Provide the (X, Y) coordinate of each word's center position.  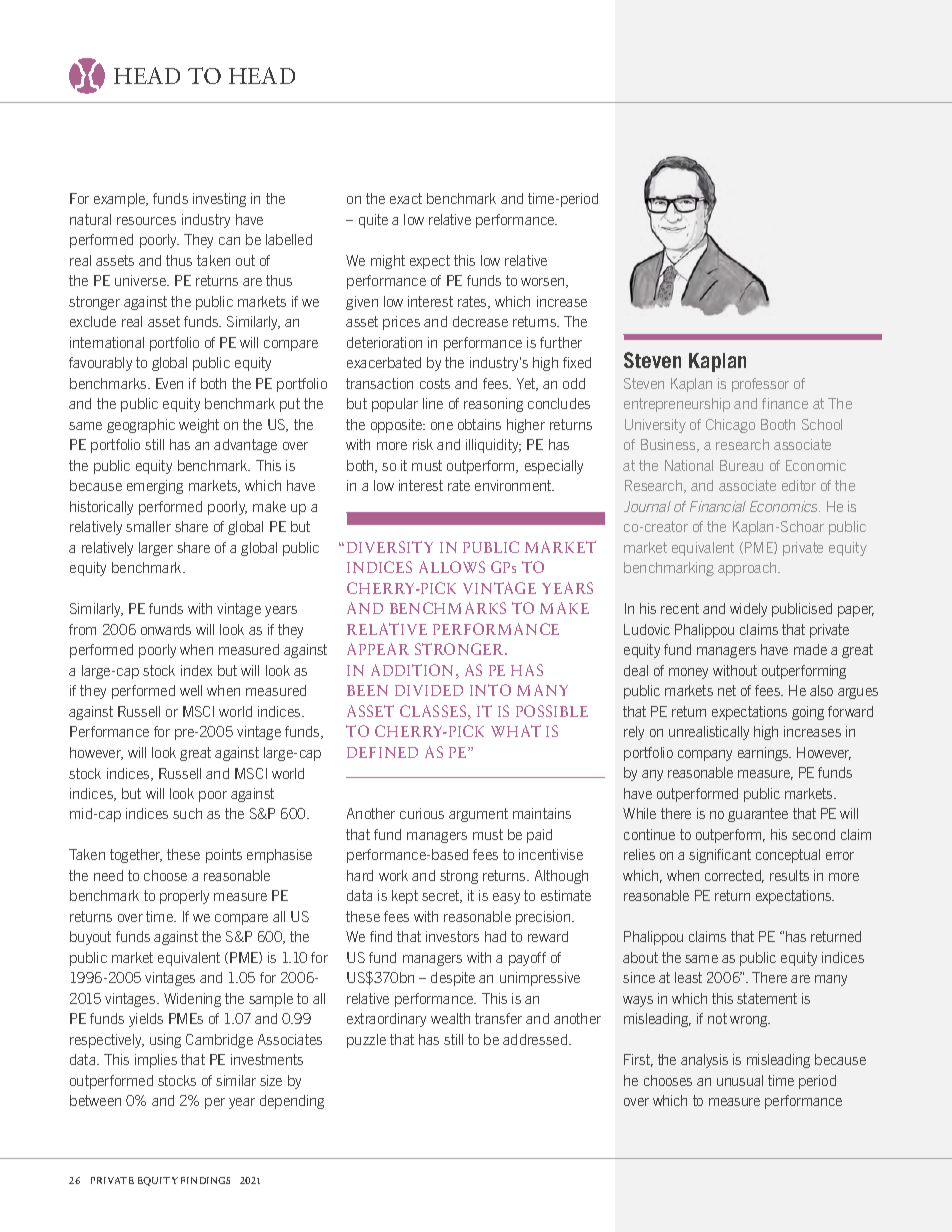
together (136, 856)
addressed (536, 1039)
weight (199, 426)
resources (146, 221)
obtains (479, 424)
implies (156, 1061)
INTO (490, 690)
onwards (166, 629)
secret (442, 896)
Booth (778, 424)
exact (406, 198)
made (810, 649)
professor (760, 385)
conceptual (788, 856)
